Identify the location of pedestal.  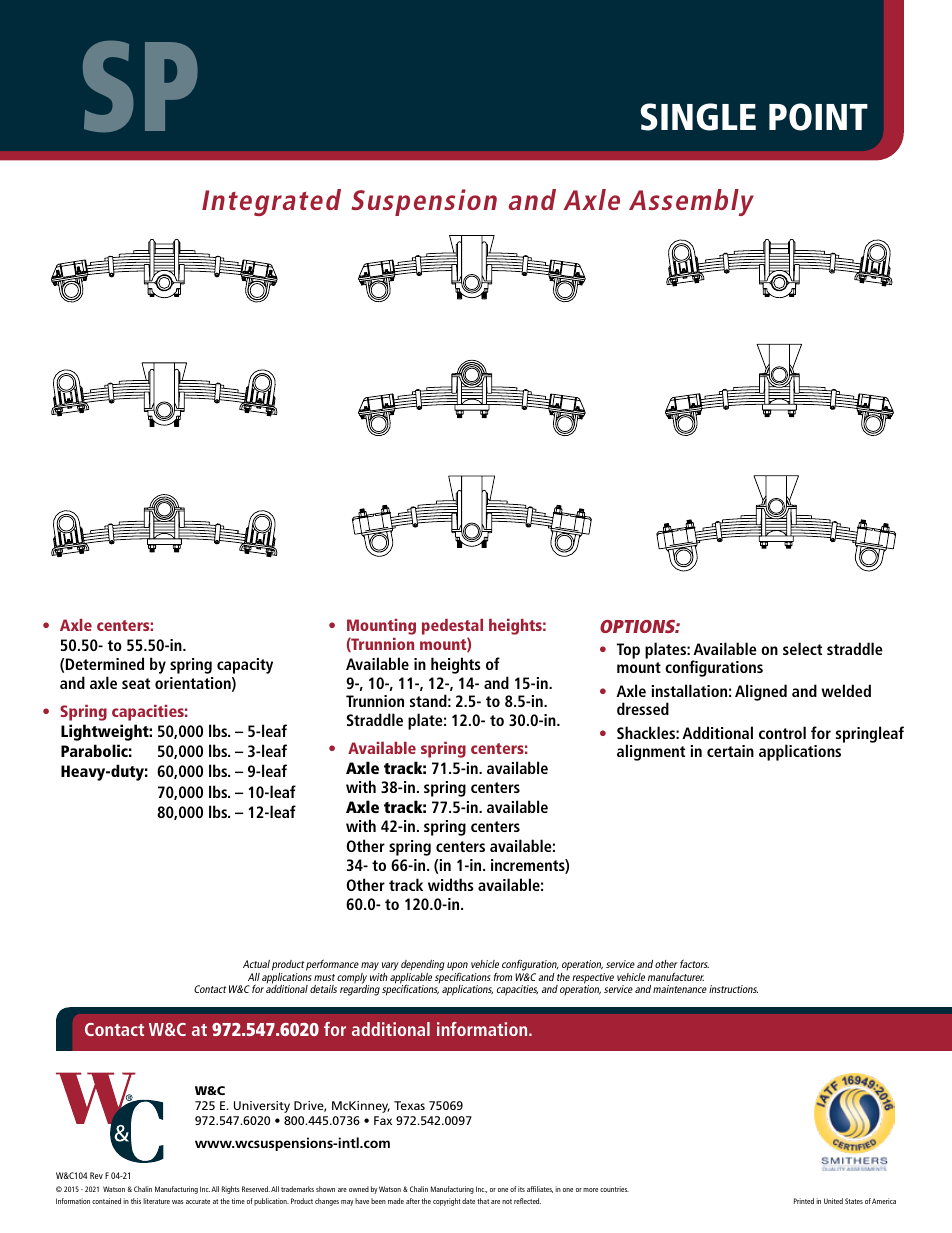
(452, 628).
